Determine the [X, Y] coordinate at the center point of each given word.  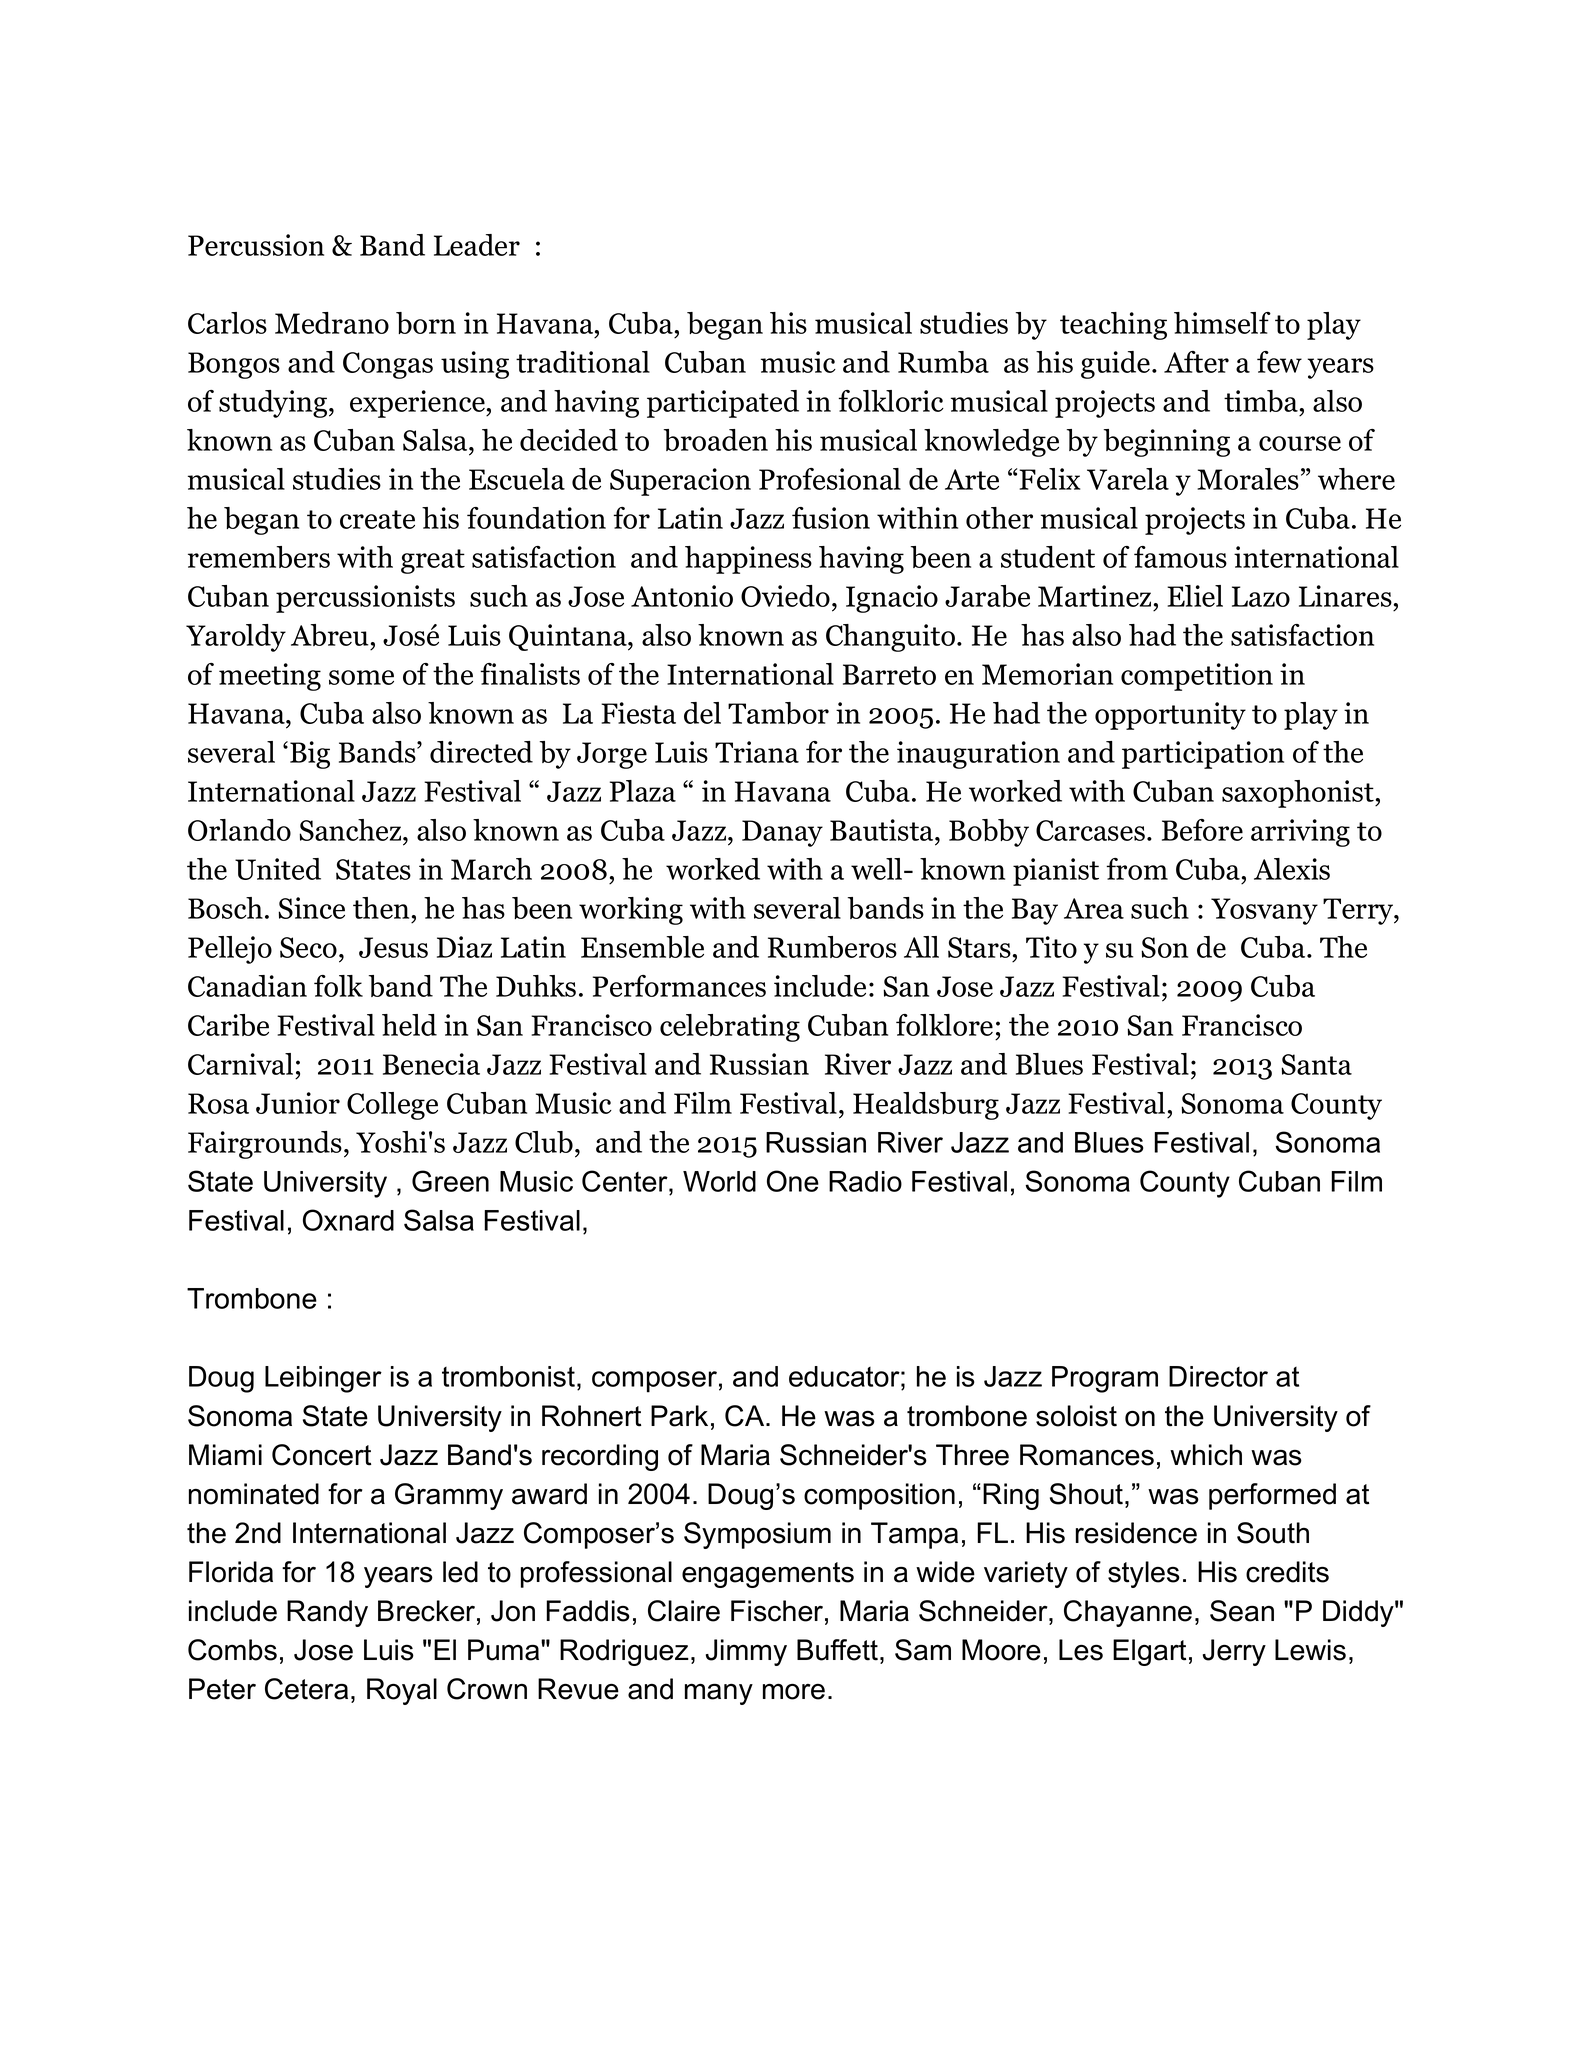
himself [1222, 323]
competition [1197, 677]
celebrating [730, 1028]
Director [1218, 1376]
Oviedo [785, 596]
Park [679, 1416]
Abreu [330, 635]
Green [450, 1181]
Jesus [393, 947]
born [426, 323]
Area [1094, 908]
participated [723, 404]
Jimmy [746, 1652]
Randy [327, 1613]
